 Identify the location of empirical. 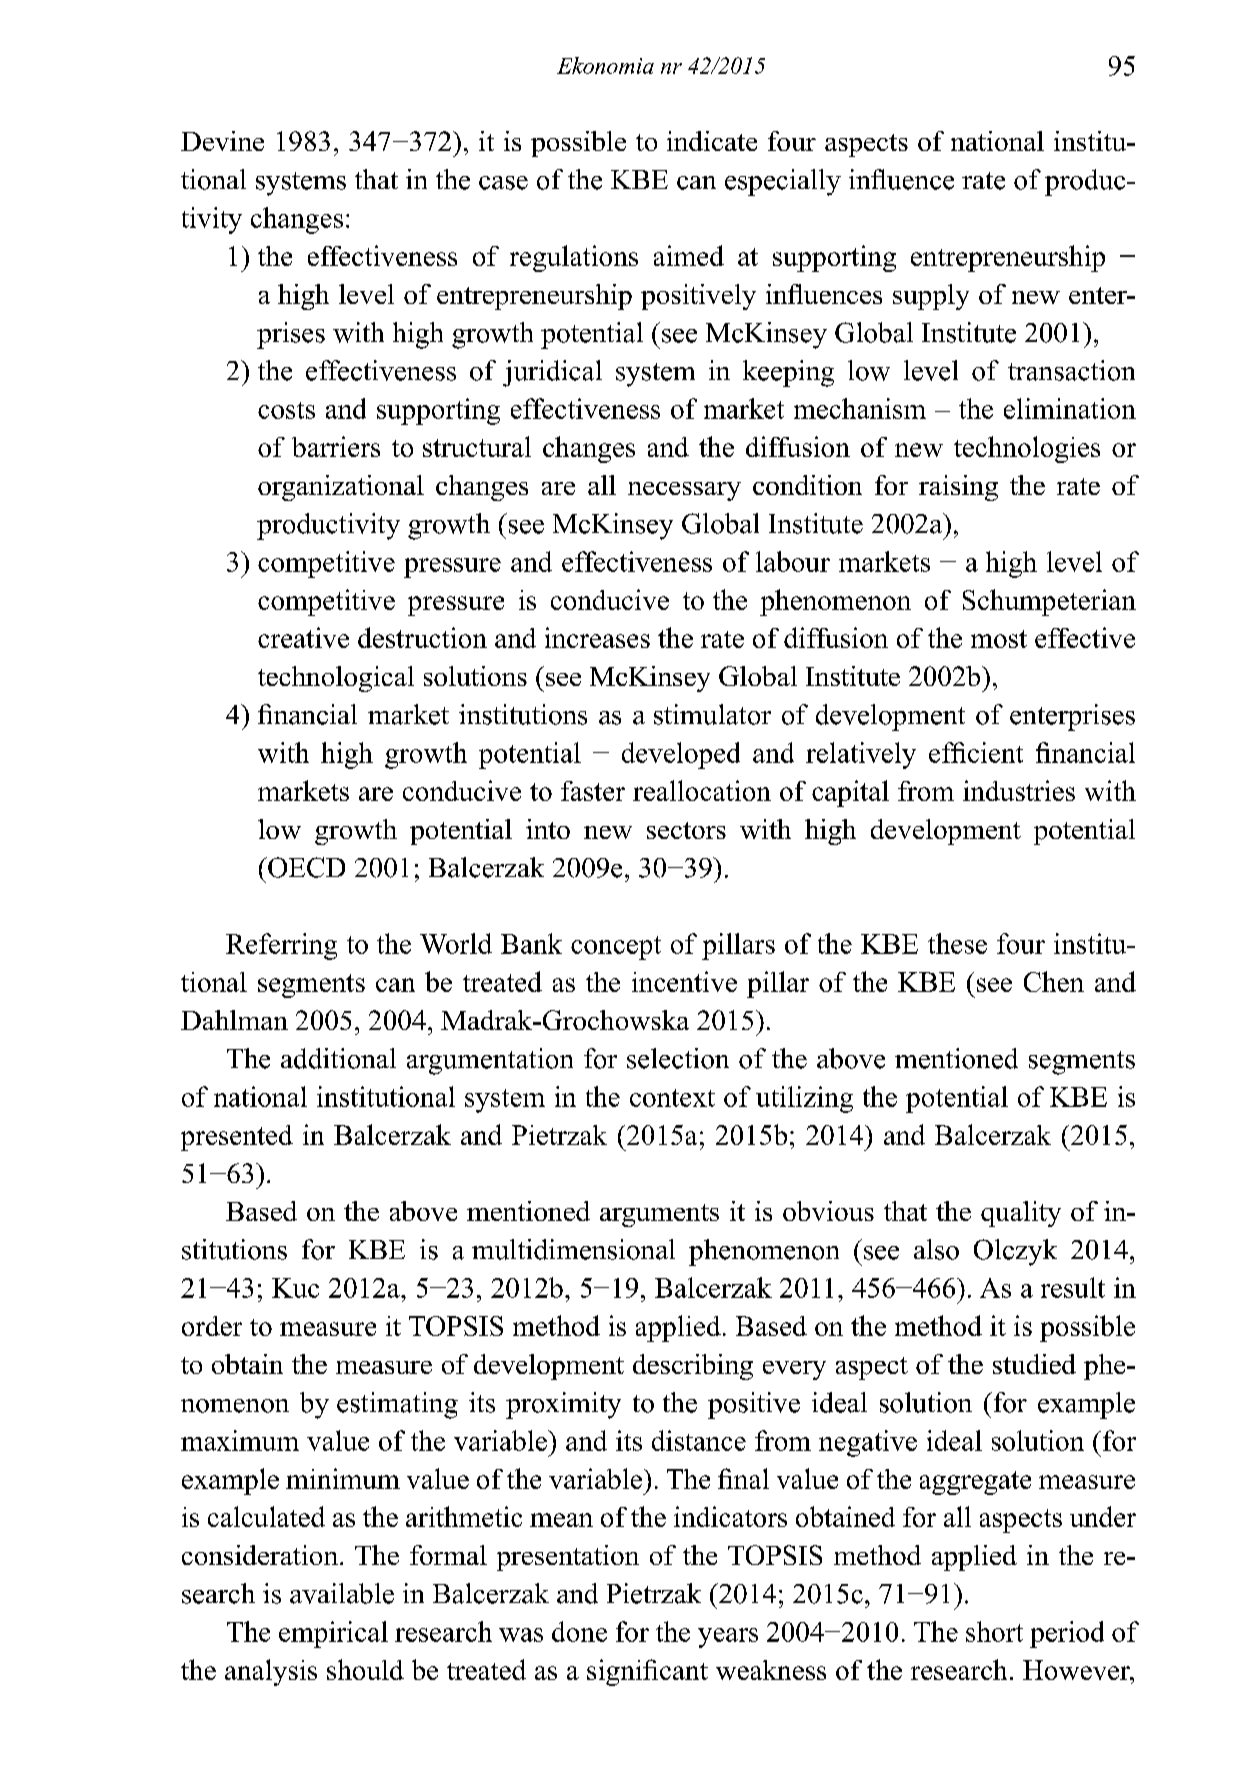
(333, 1634).
